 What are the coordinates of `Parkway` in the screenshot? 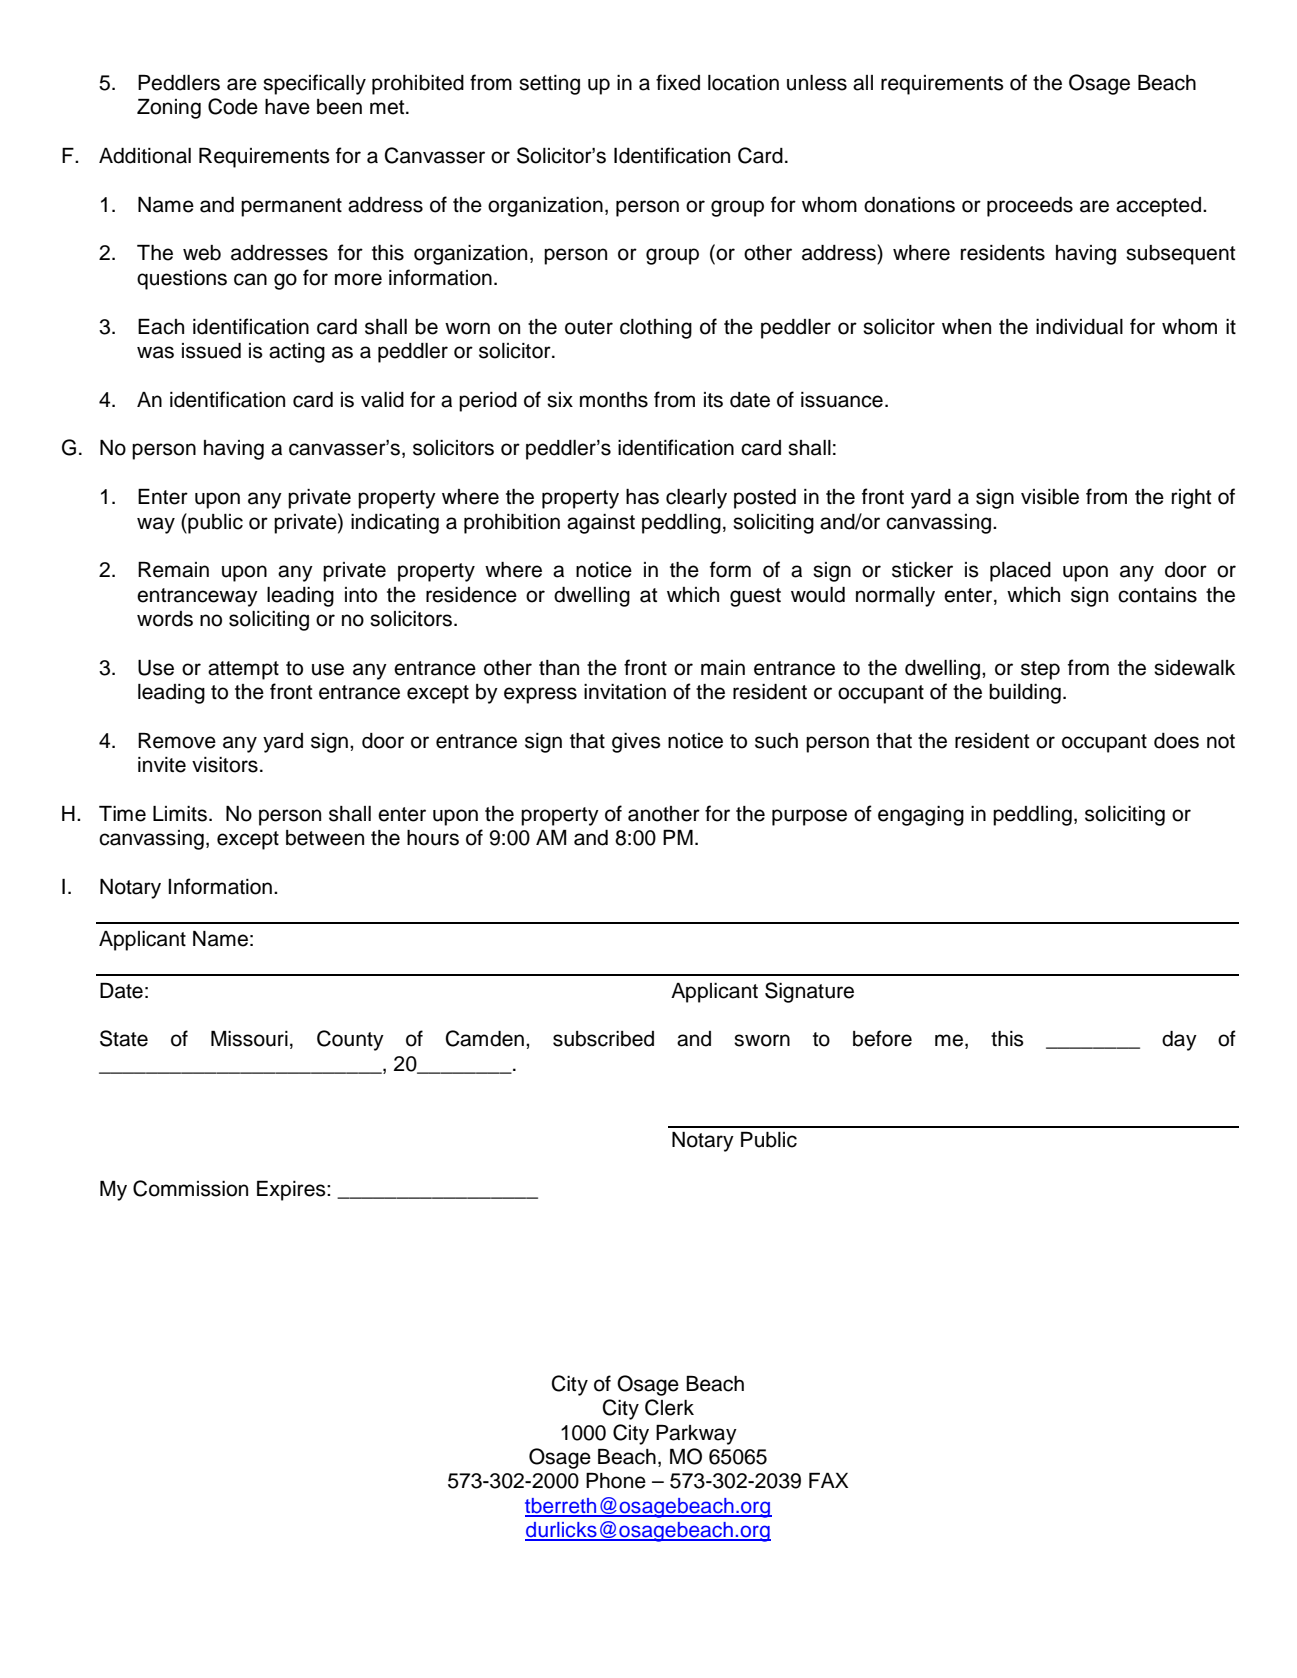 It's located at (696, 1435).
